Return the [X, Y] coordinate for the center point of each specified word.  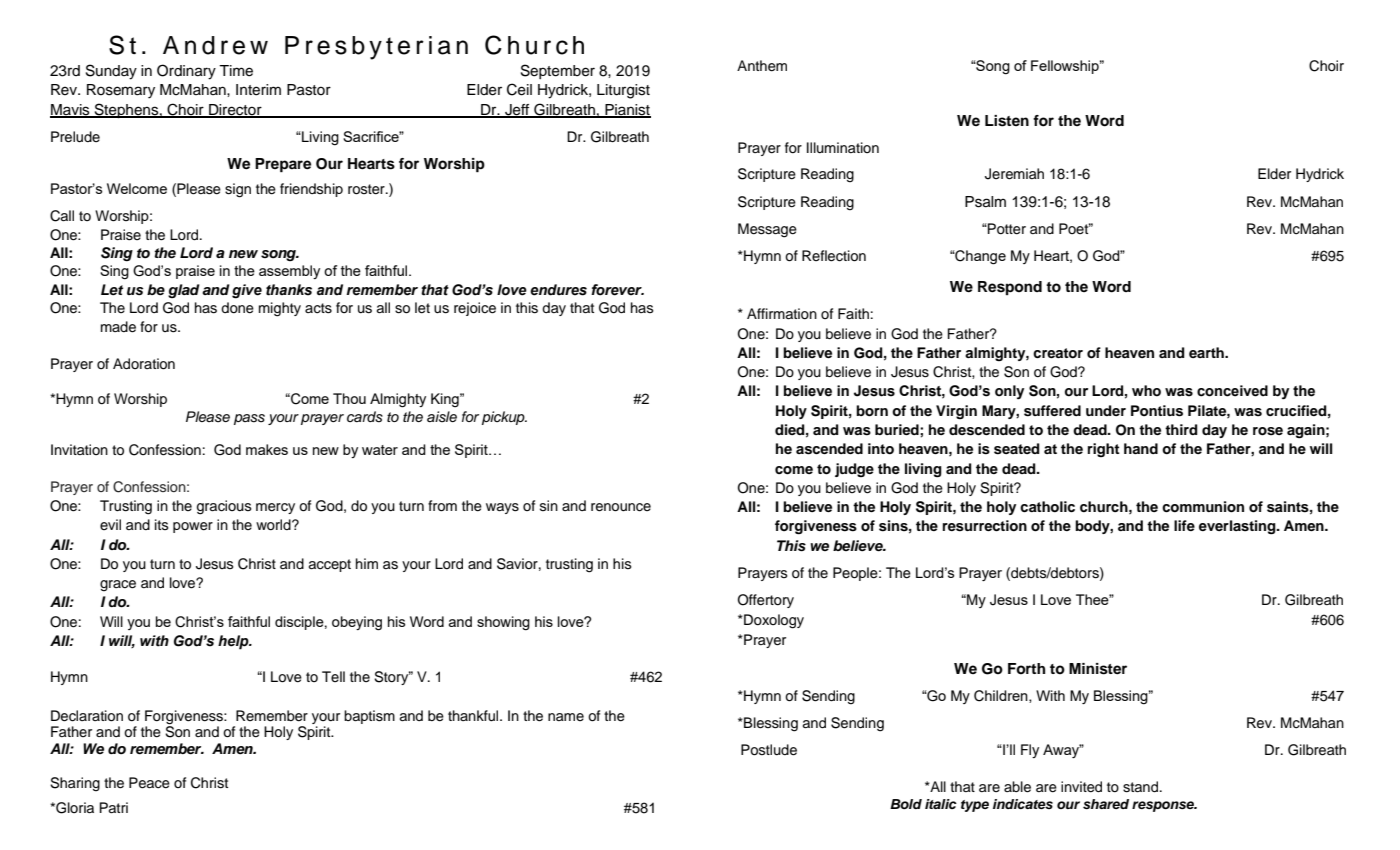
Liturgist [623, 91]
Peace [149, 783]
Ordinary [186, 72]
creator [1058, 353]
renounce [621, 507]
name [566, 717]
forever [617, 290]
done [237, 308]
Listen [1007, 121]
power [193, 527]
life [1184, 525]
